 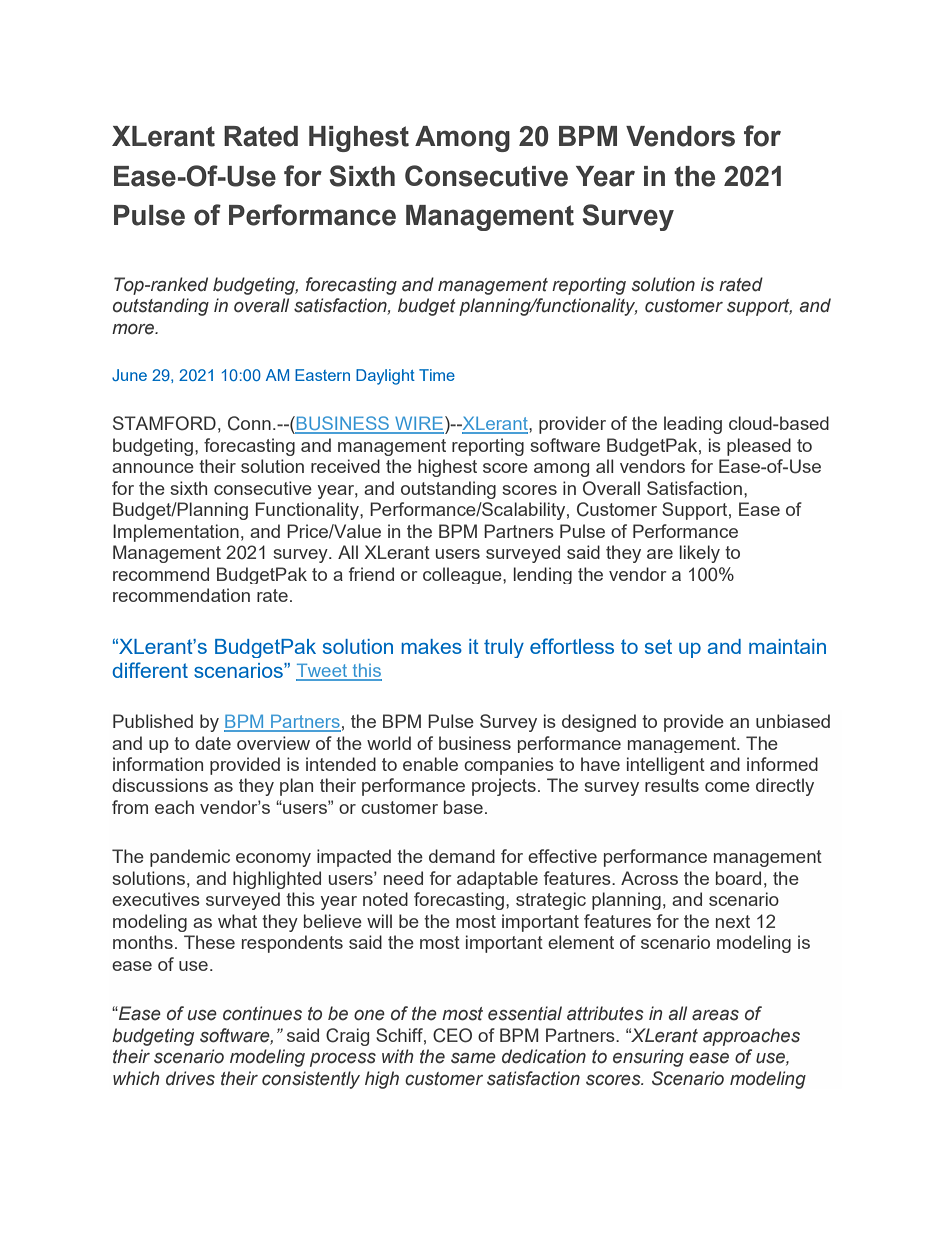 I want to click on Implementation, so click(x=176, y=533).
